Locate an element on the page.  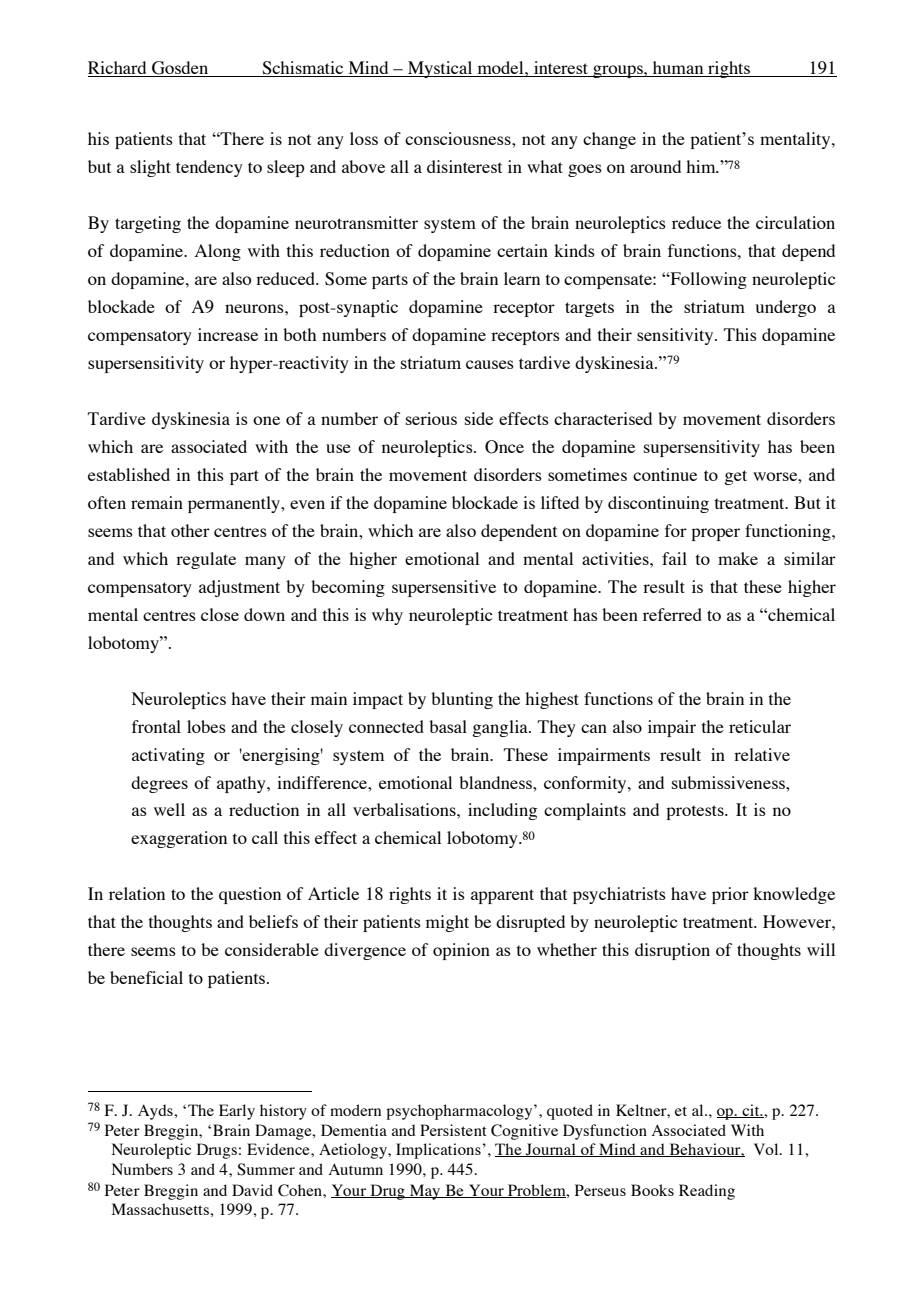
causes is located at coordinates (490, 364).
